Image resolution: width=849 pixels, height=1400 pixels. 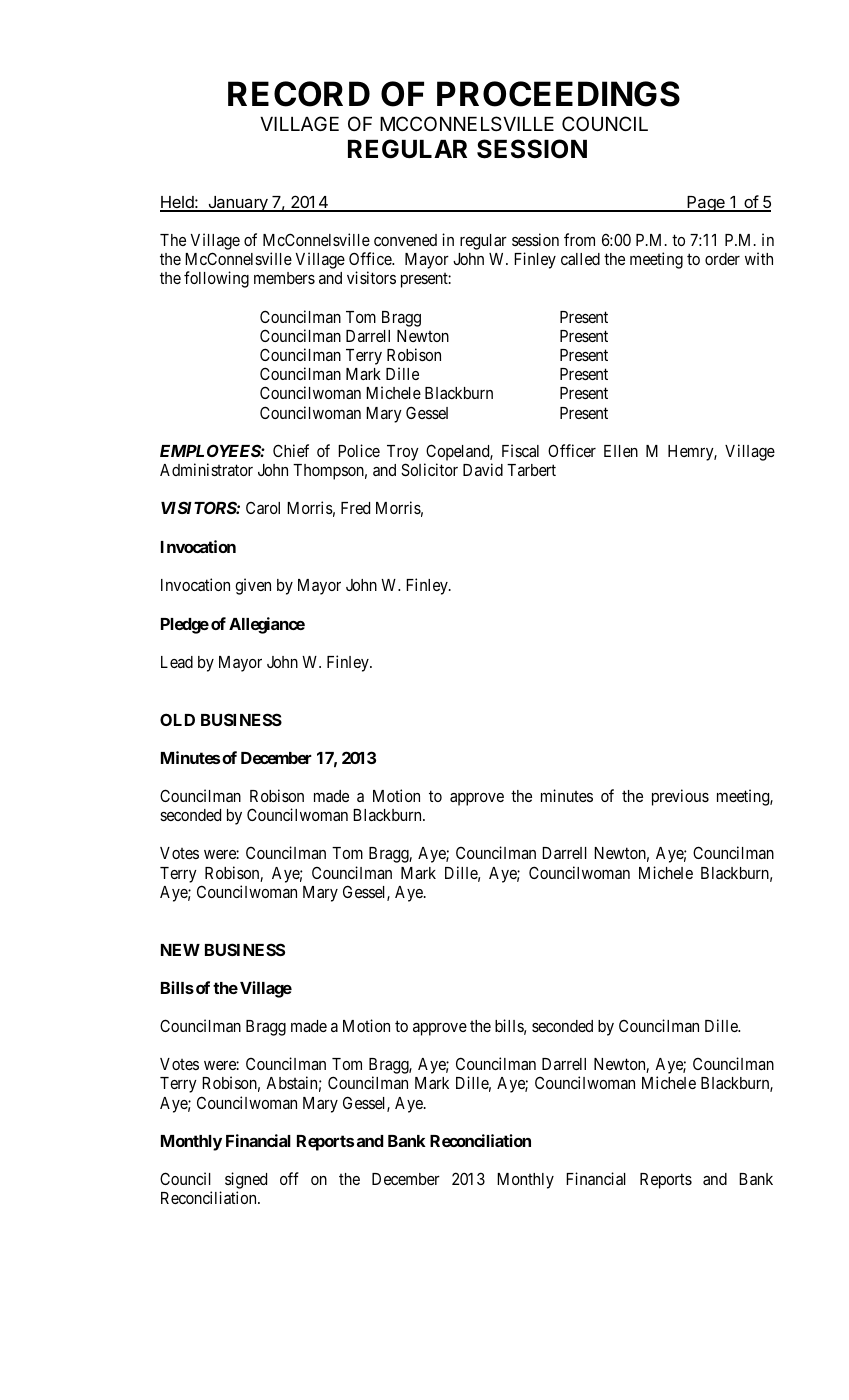 I want to click on Lead, so click(x=177, y=662).
